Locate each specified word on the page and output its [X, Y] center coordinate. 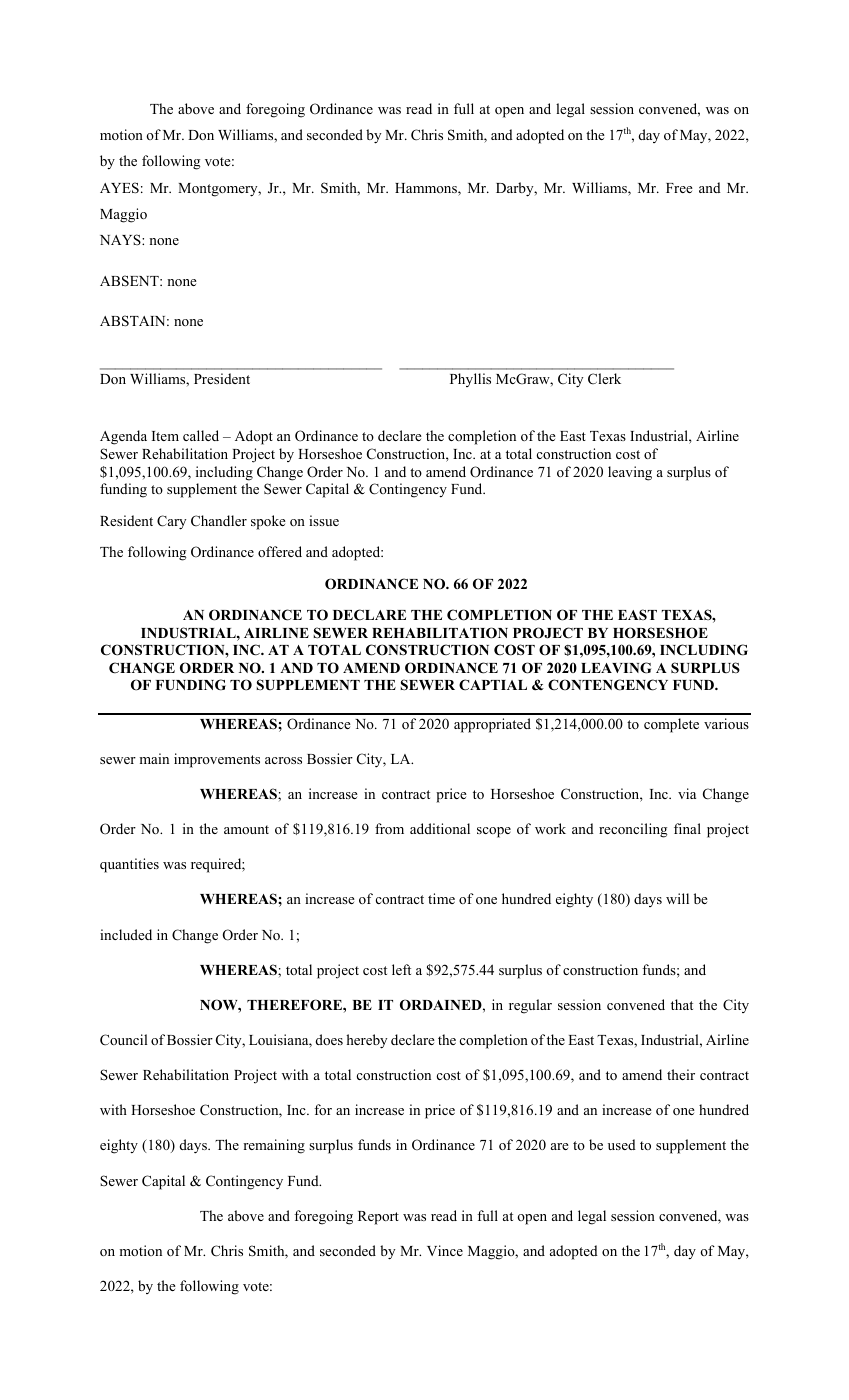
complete [671, 725]
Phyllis [470, 380]
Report [378, 1218]
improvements [217, 760]
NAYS [121, 239]
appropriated [492, 725]
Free [679, 188]
